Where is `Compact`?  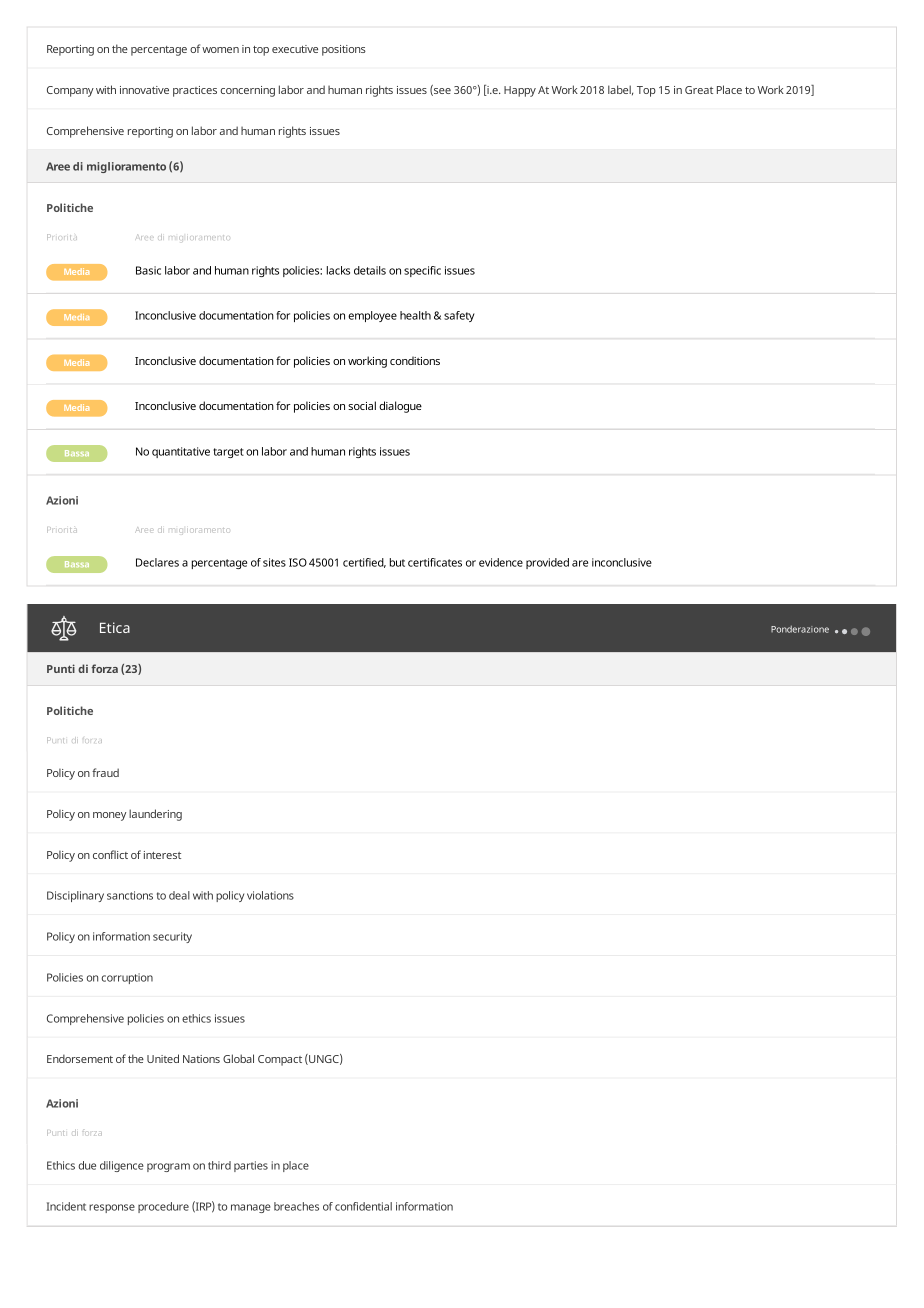 Compact is located at coordinates (280, 1060).
